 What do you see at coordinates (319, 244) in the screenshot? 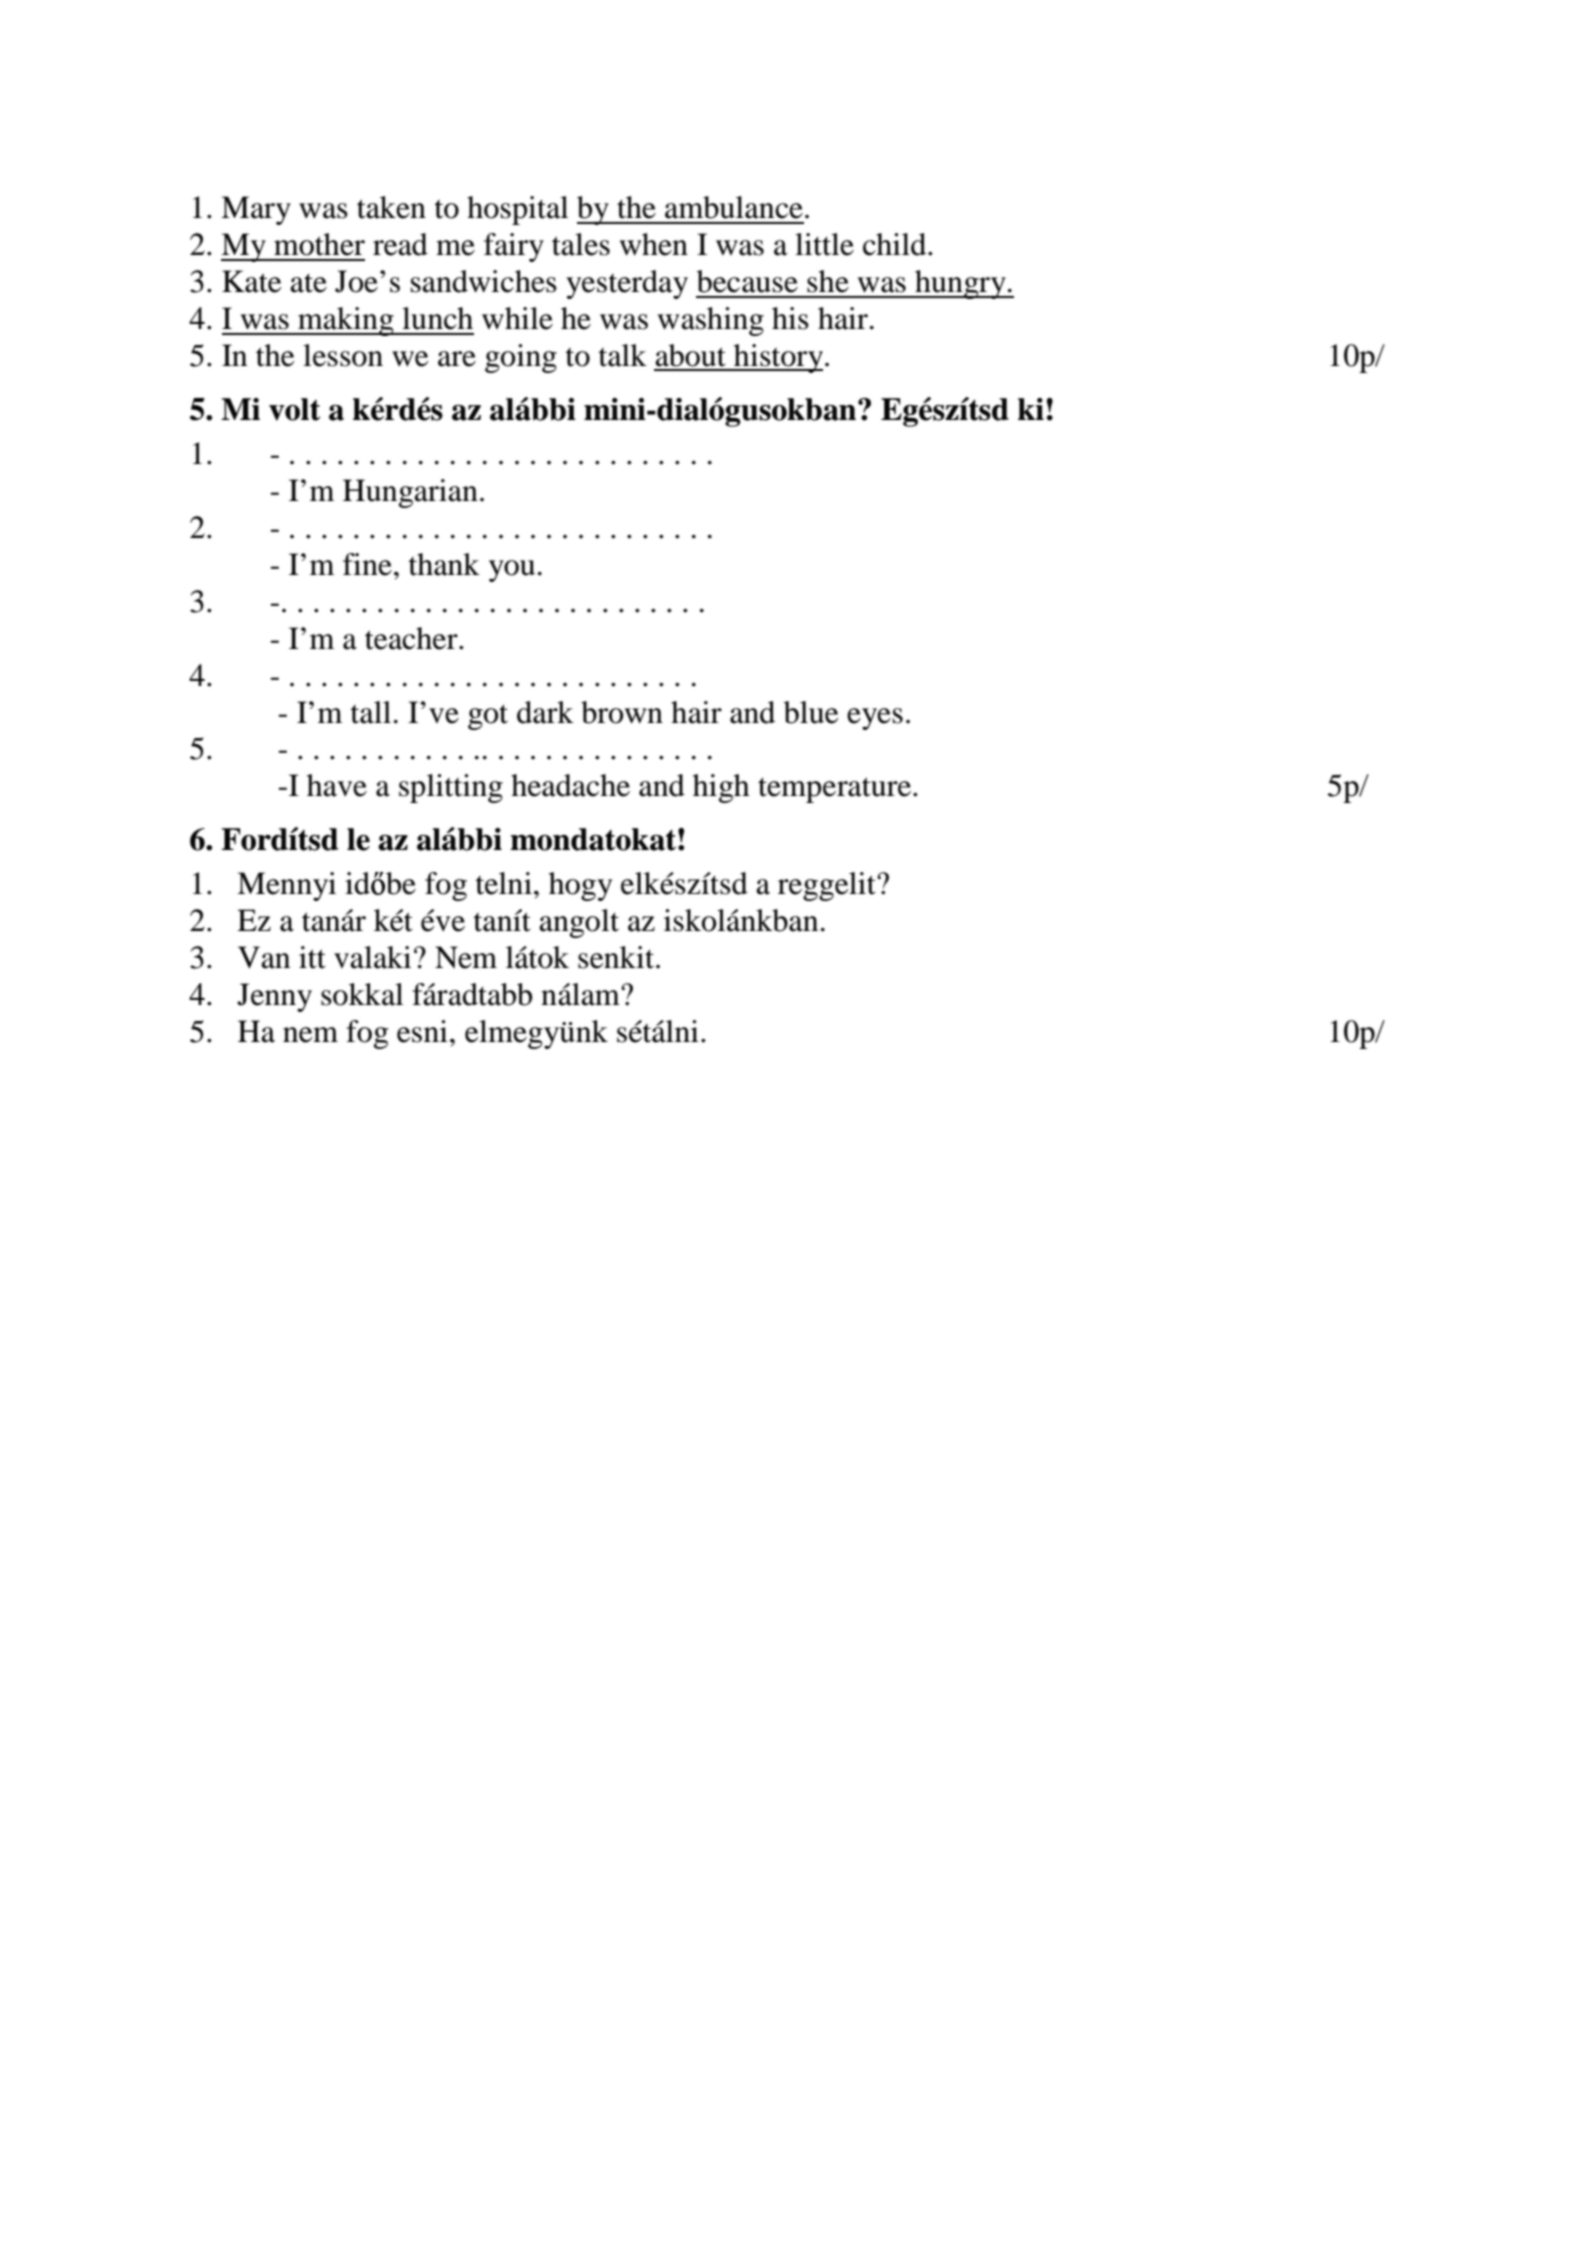
I see `mother` at bounding box center [319, 244].
